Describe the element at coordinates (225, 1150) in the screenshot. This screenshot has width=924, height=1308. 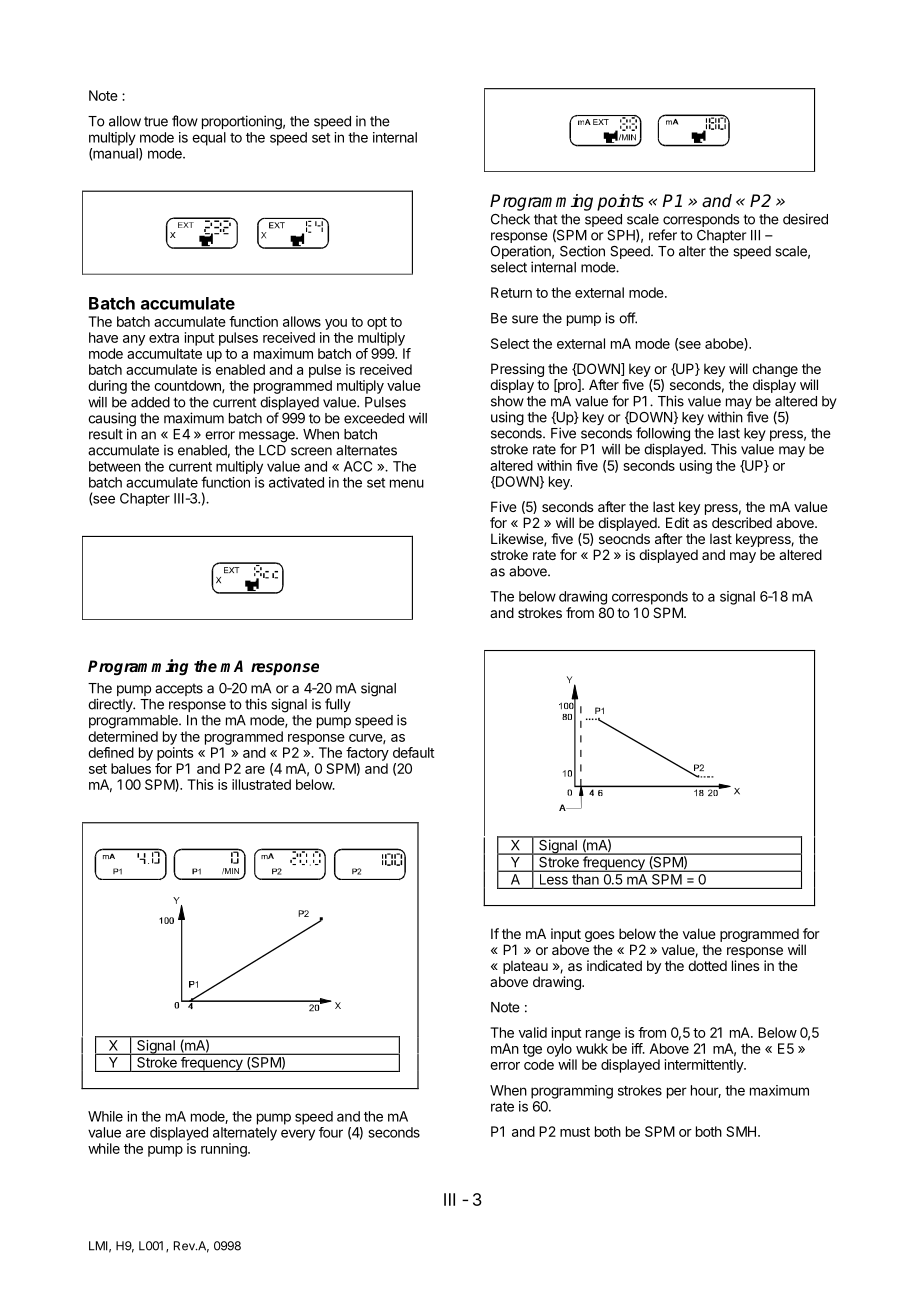
I see `running` at that location.
